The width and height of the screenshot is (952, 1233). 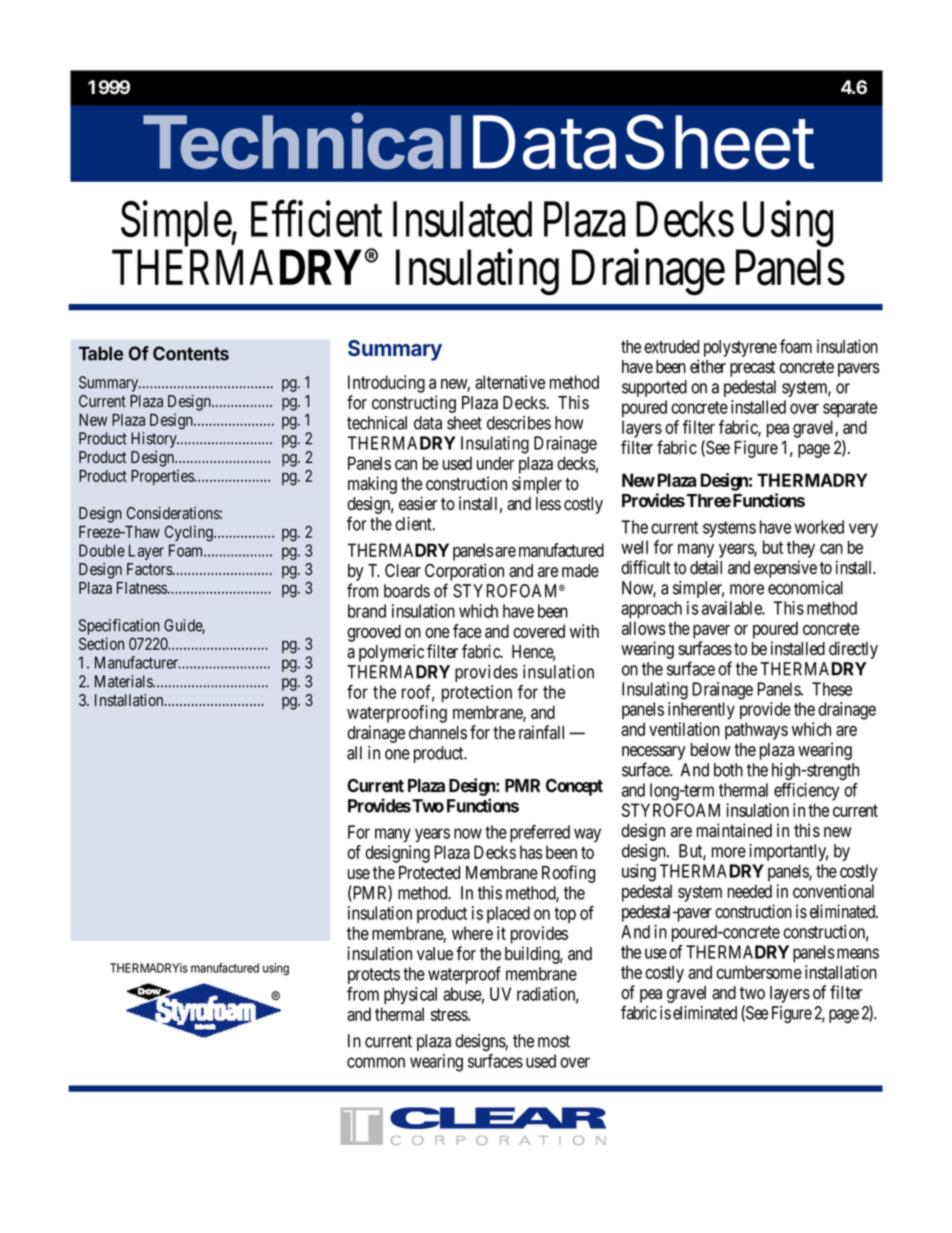 I want to click on both, so click(x=728, y=770).
